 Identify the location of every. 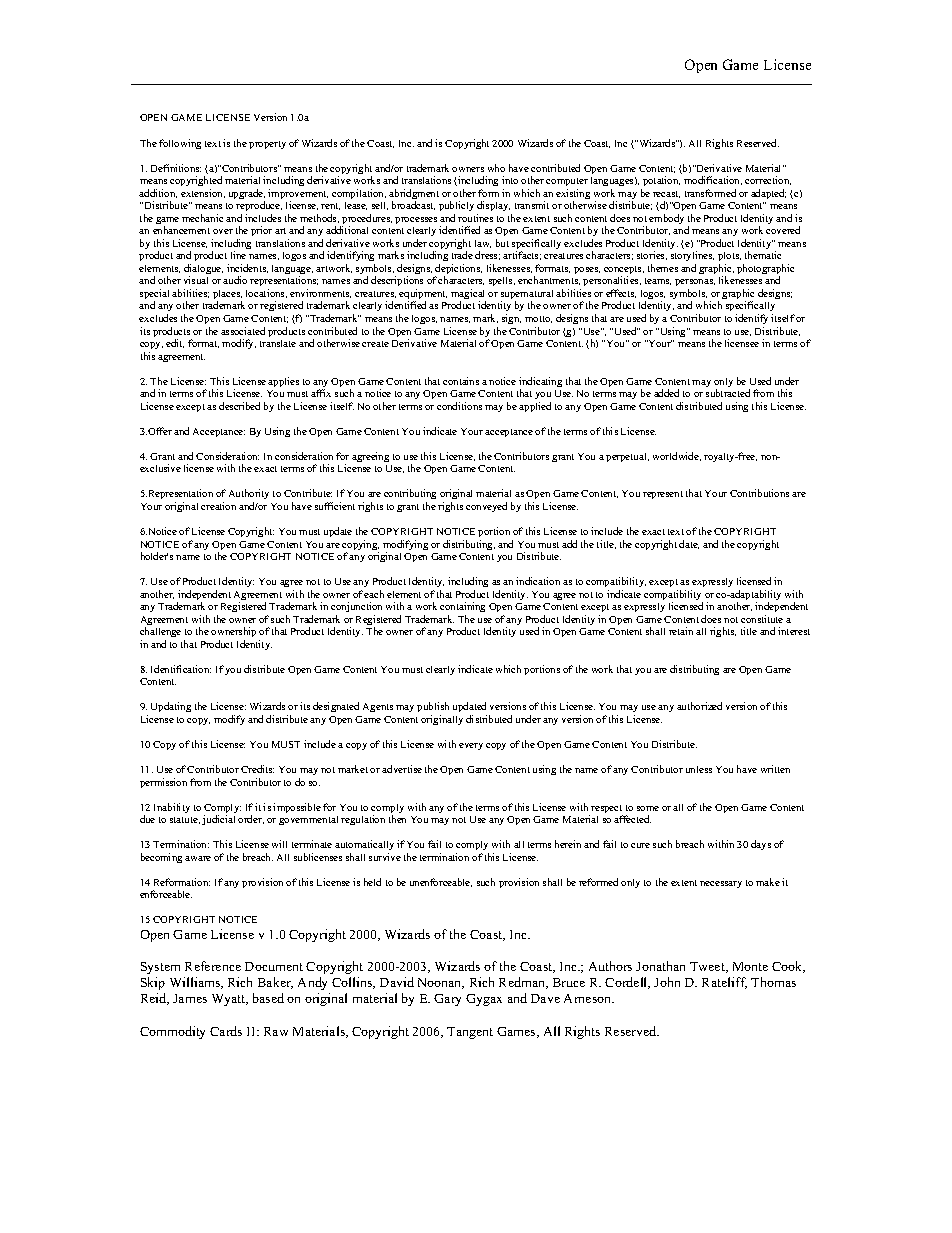
(471, 746).
